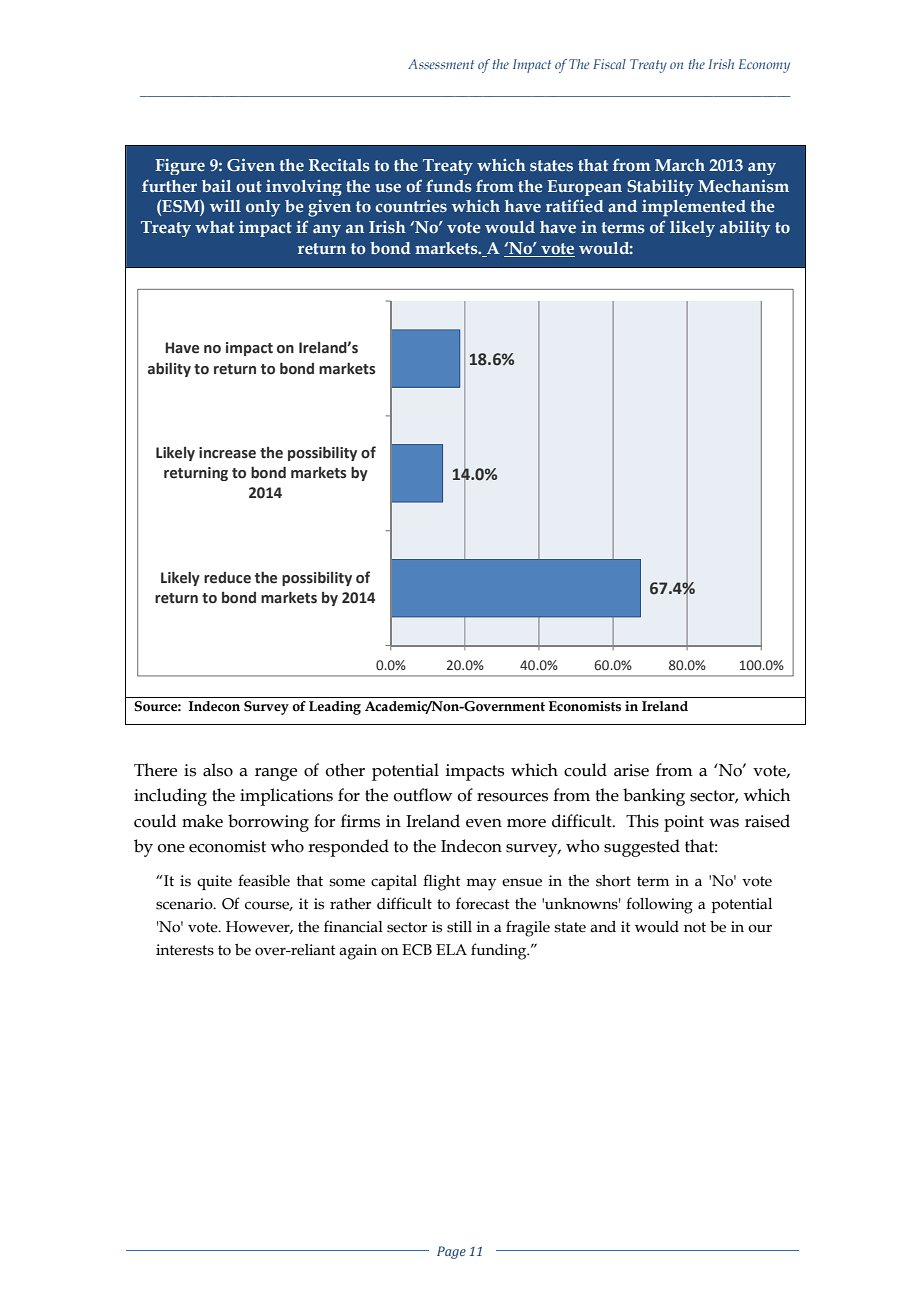  I want to click on reduce, so click(227, 578).
